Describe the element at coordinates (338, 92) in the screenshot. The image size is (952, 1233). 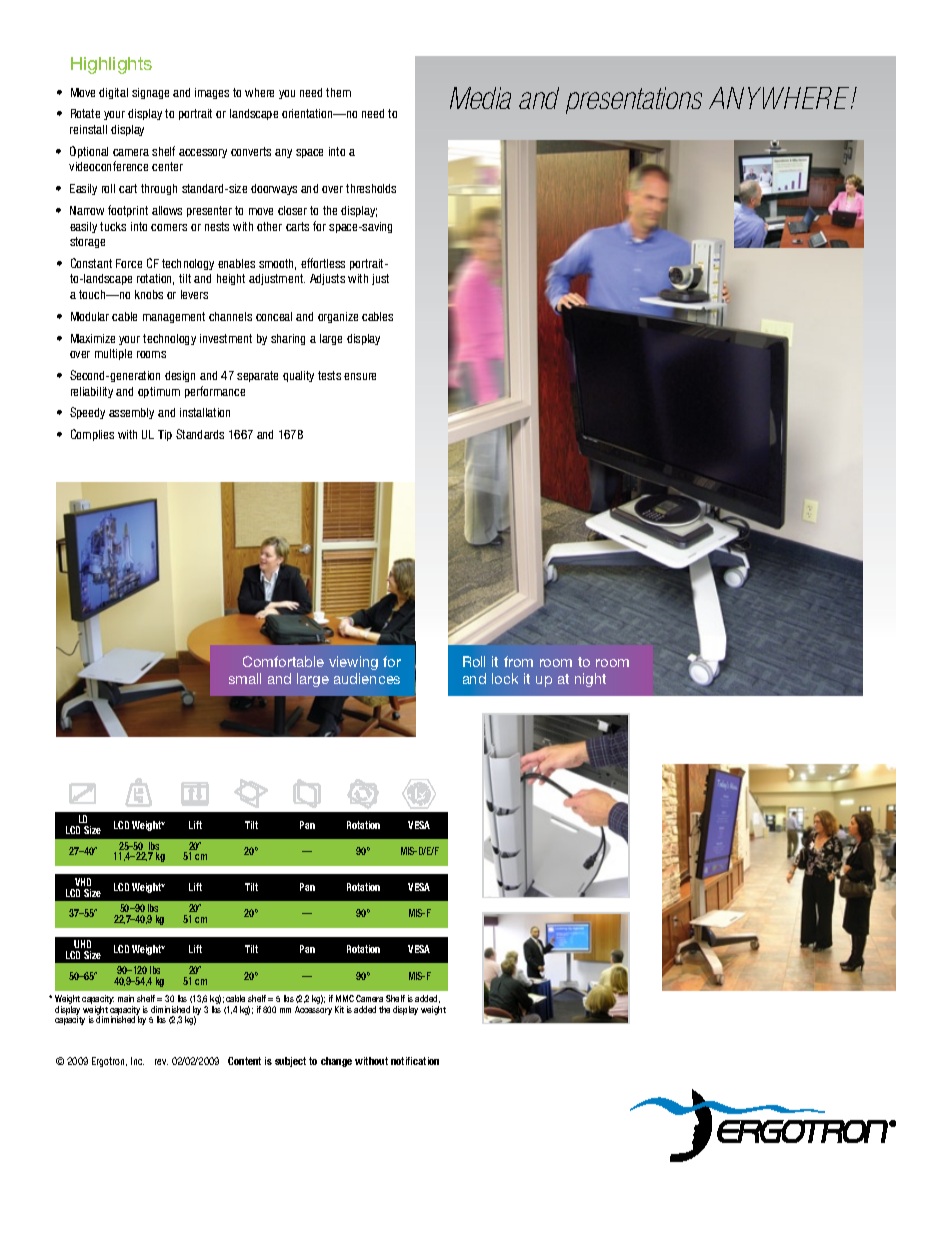
I see `them` at that location.
